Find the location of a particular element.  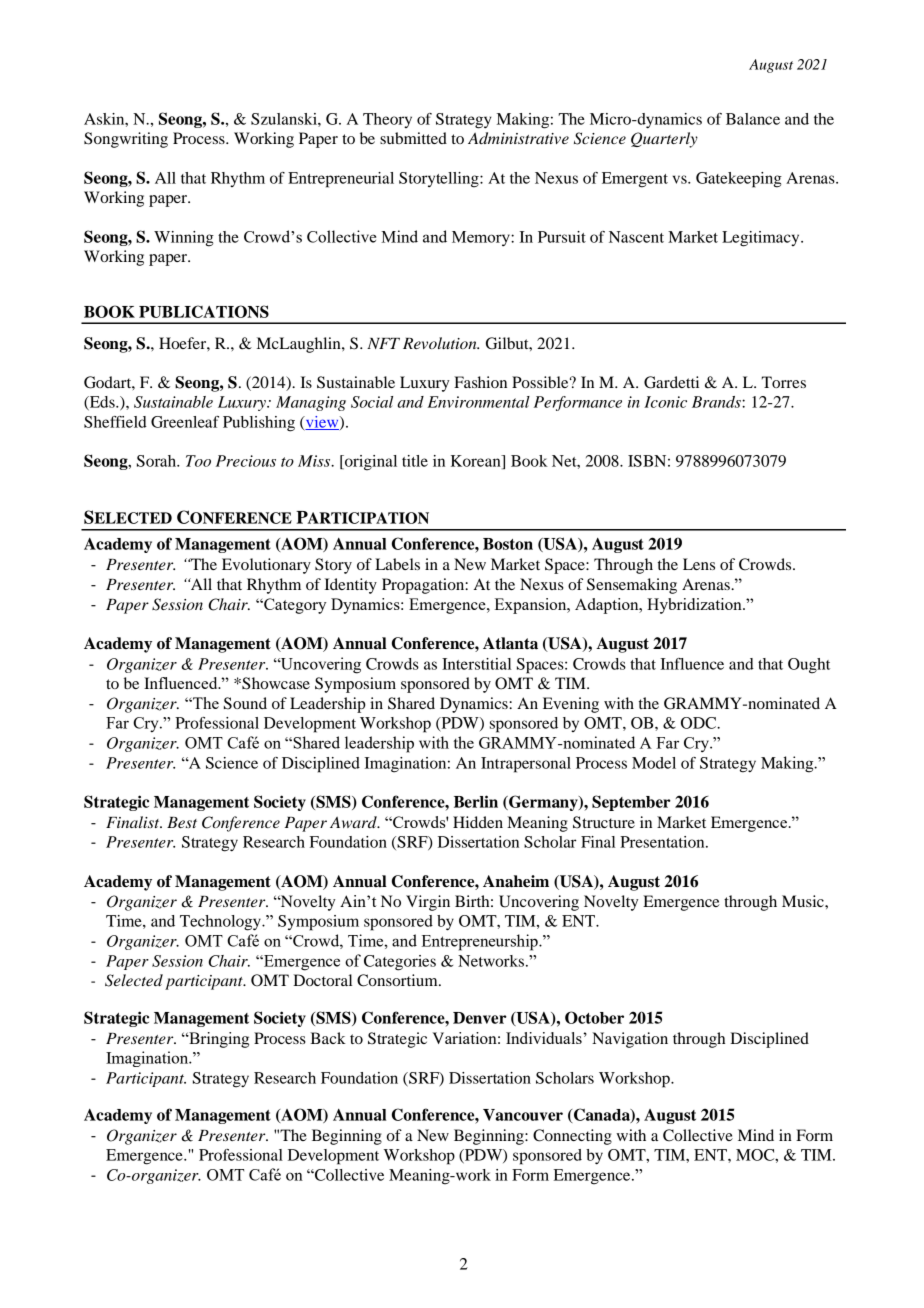

Hybridization is located at coordinates (695, 606).
